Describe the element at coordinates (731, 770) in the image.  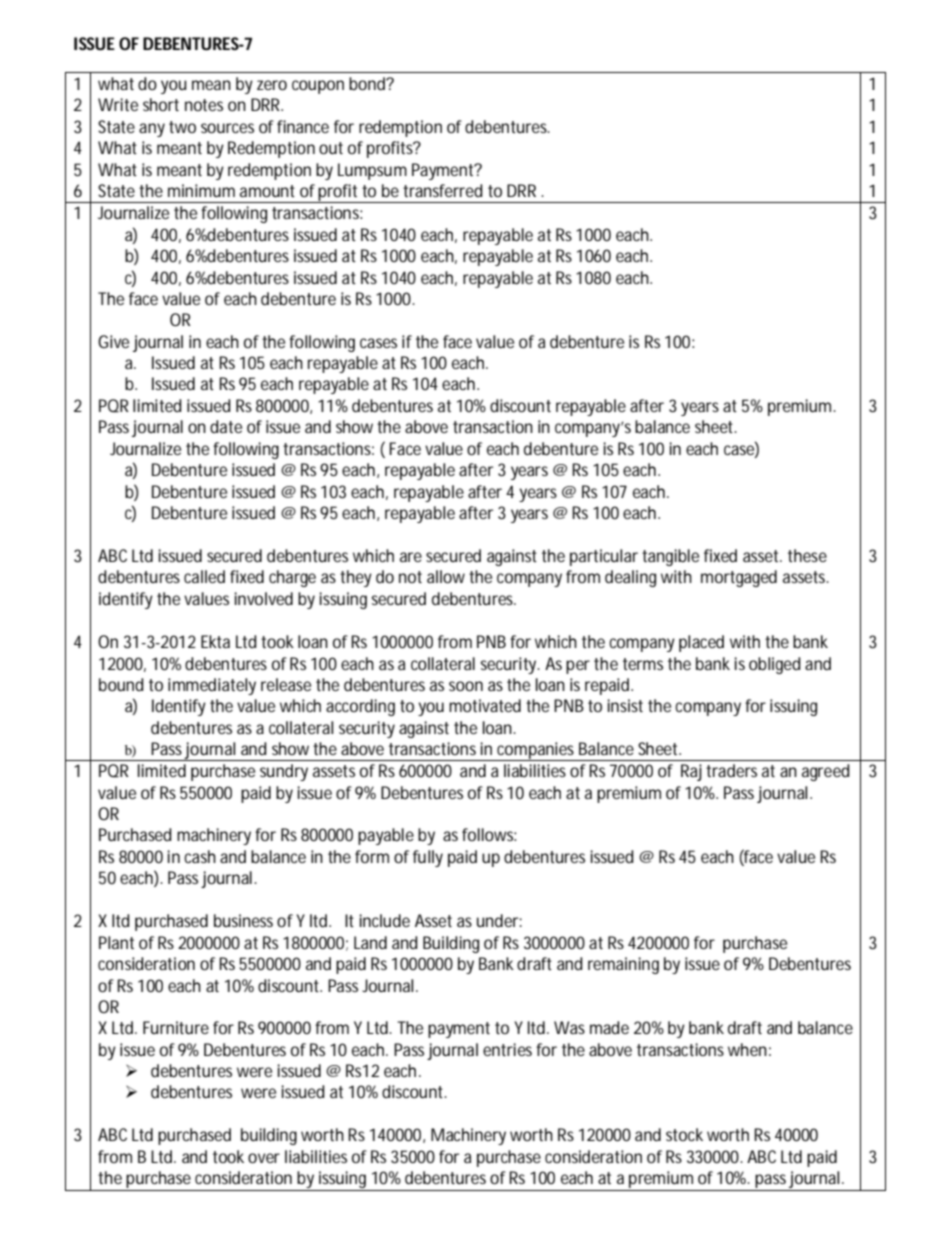
I see `traders` at that location.
